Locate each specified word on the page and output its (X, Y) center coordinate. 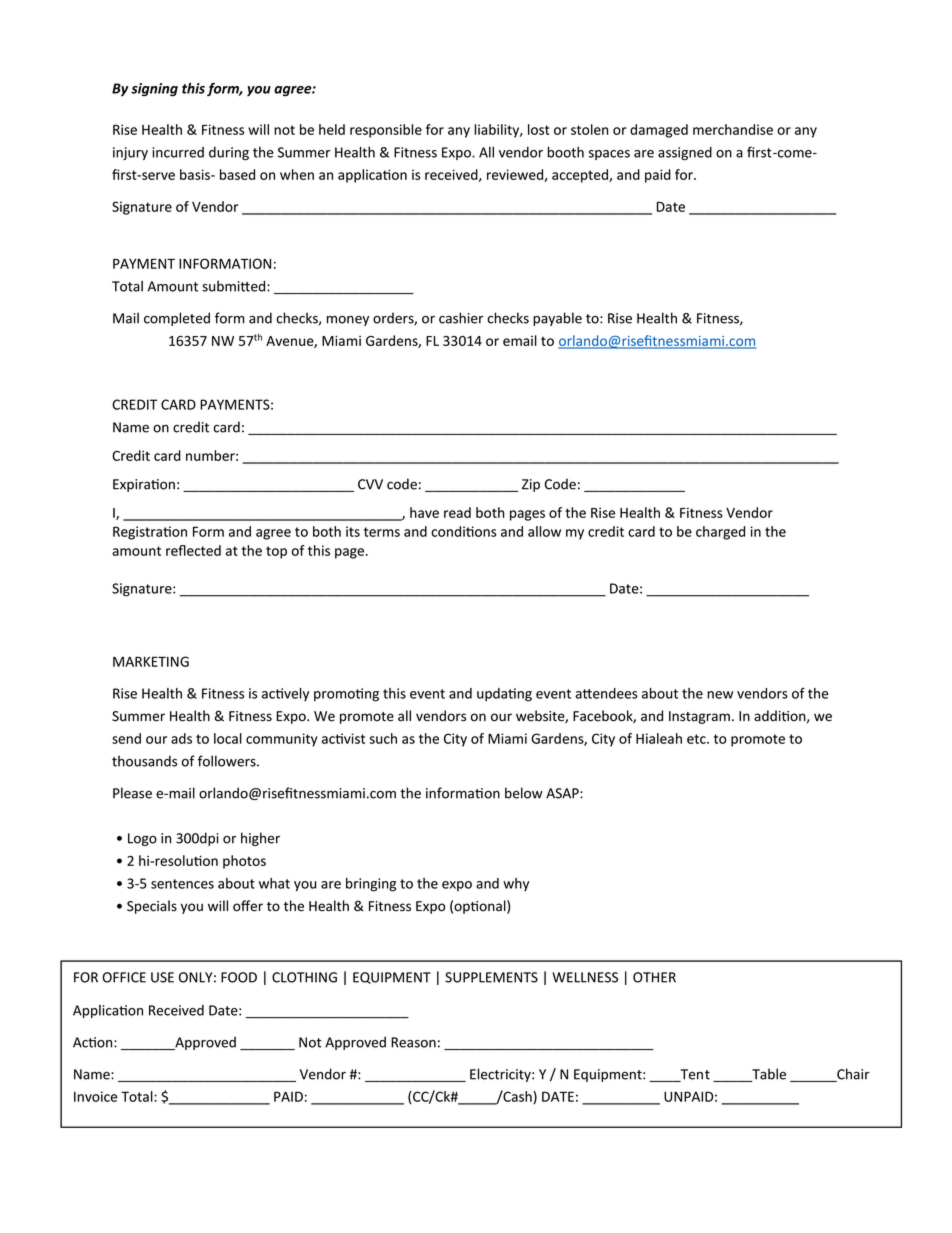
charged (720, 533)
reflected (193, 550)
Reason (413, 1042)
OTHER (654, 977)
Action (94, 1042)
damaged (659, 131)
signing (154, 90)
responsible (386, 131)
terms (382, 532)
